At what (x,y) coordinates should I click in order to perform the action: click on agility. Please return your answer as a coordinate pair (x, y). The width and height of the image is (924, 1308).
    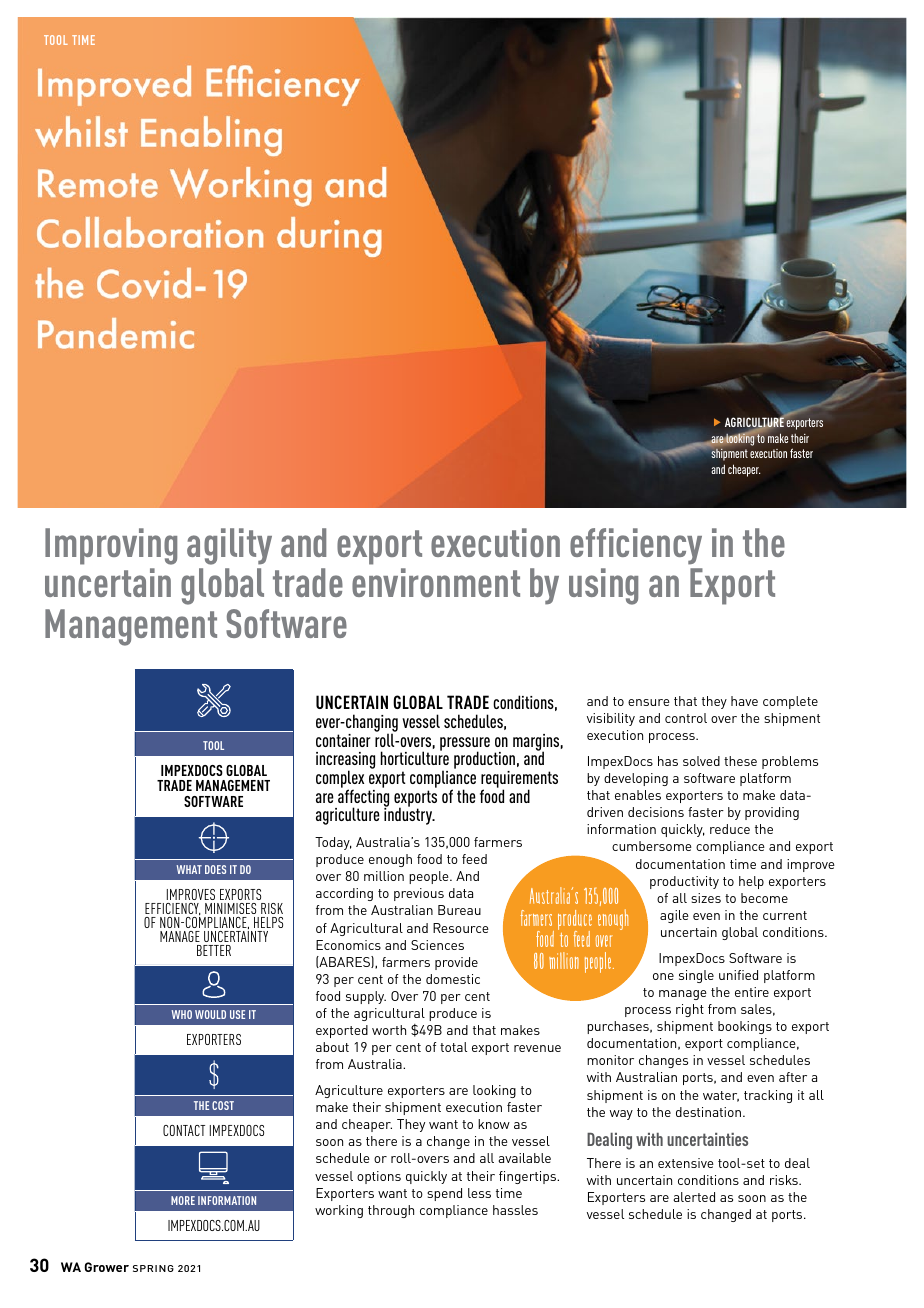
    Looking at the image, I should click on (229, 546).
